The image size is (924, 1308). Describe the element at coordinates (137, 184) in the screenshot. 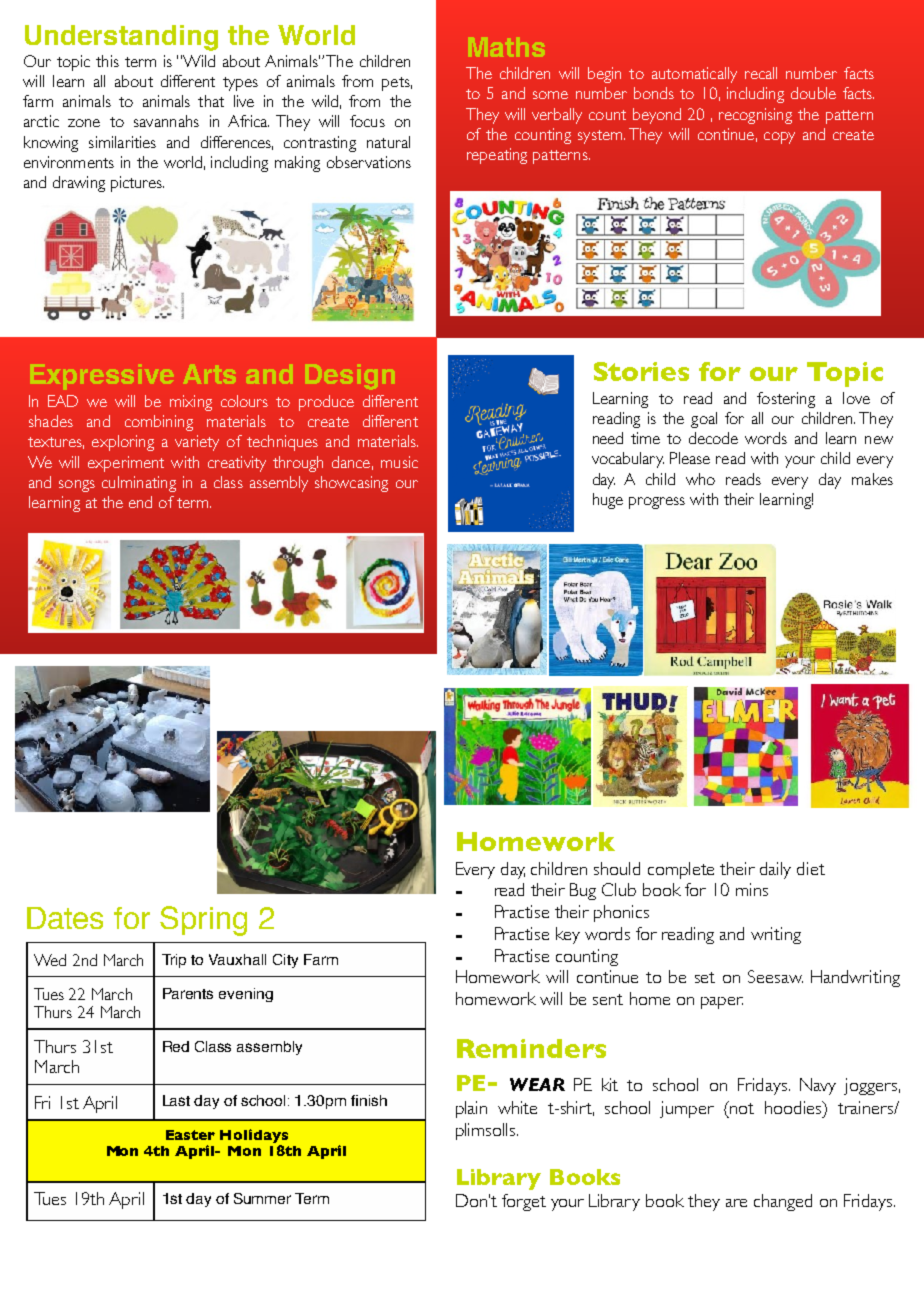

I see `pictures` at that location.
